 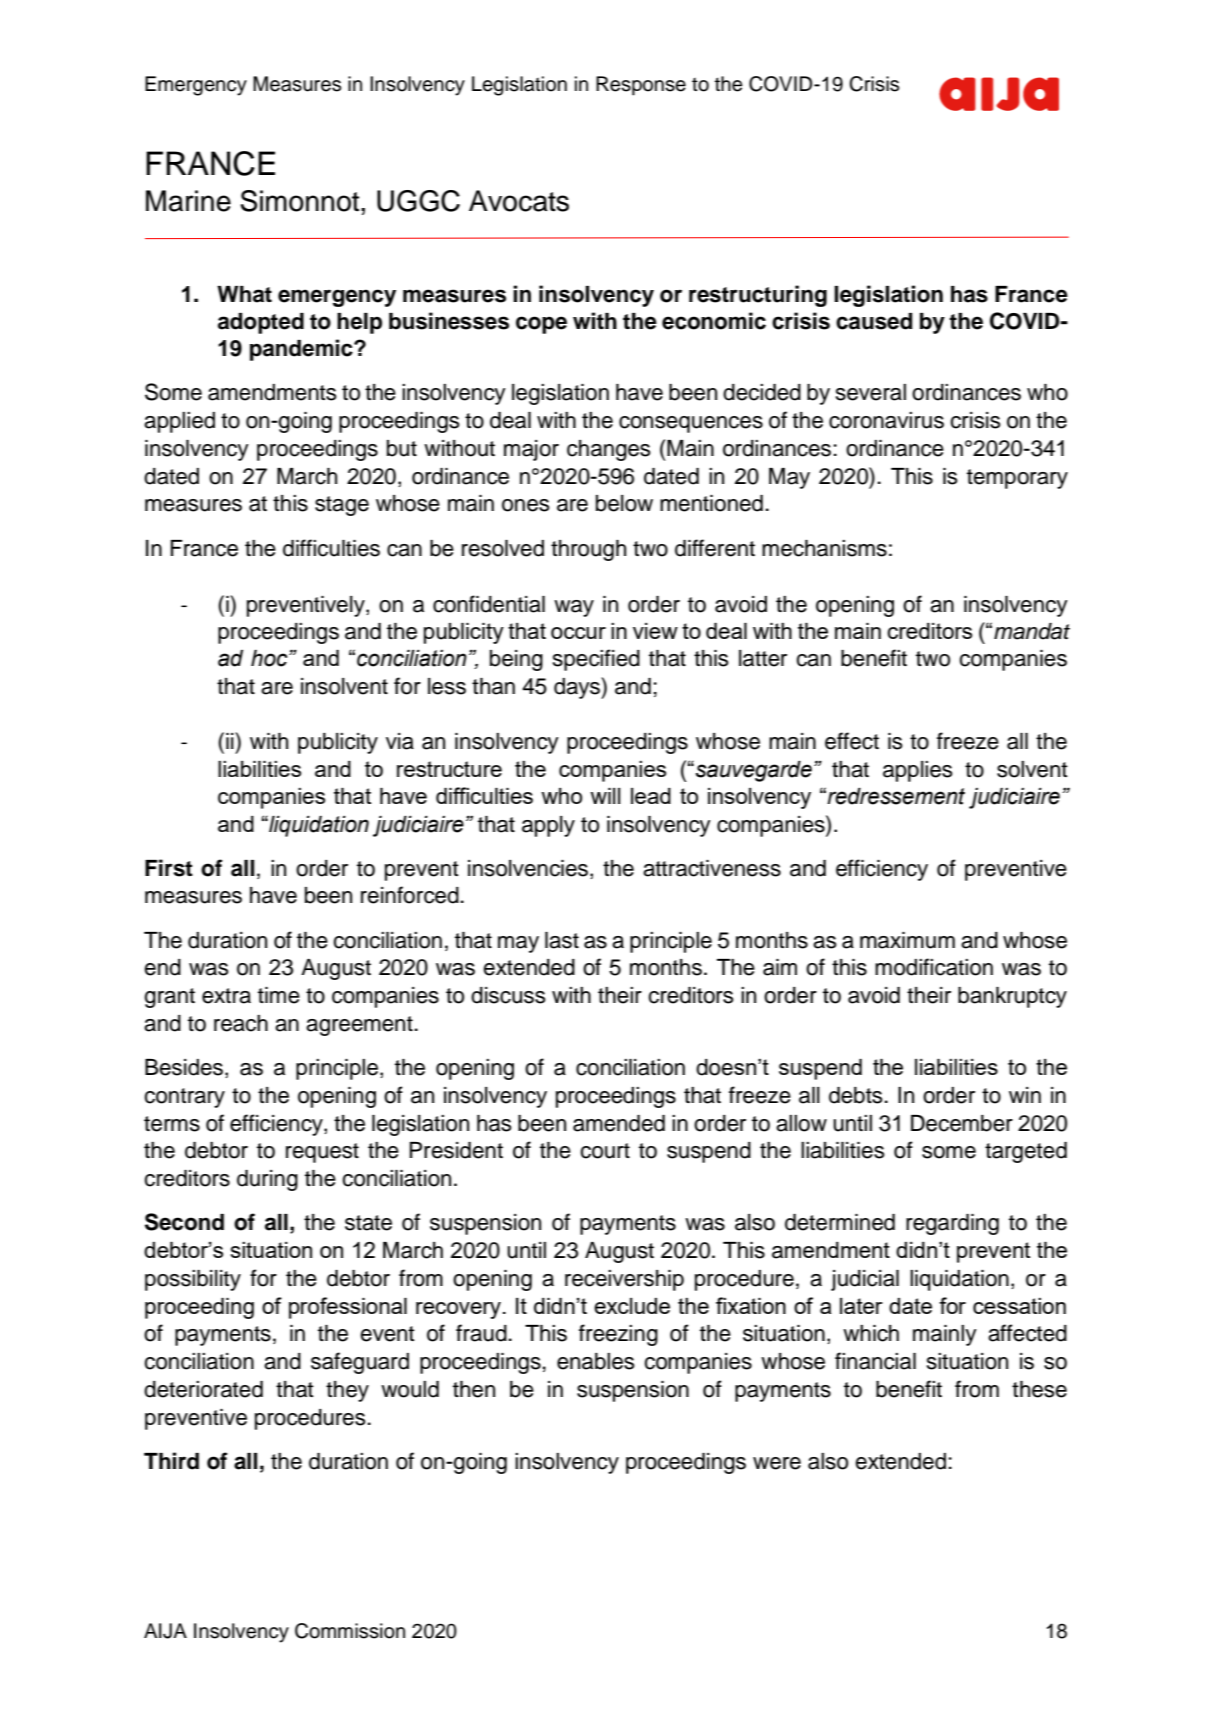 What do you see at coordinates (342, 506) in the screenshot?
I see `stage` at bounding box center [342, 506].
